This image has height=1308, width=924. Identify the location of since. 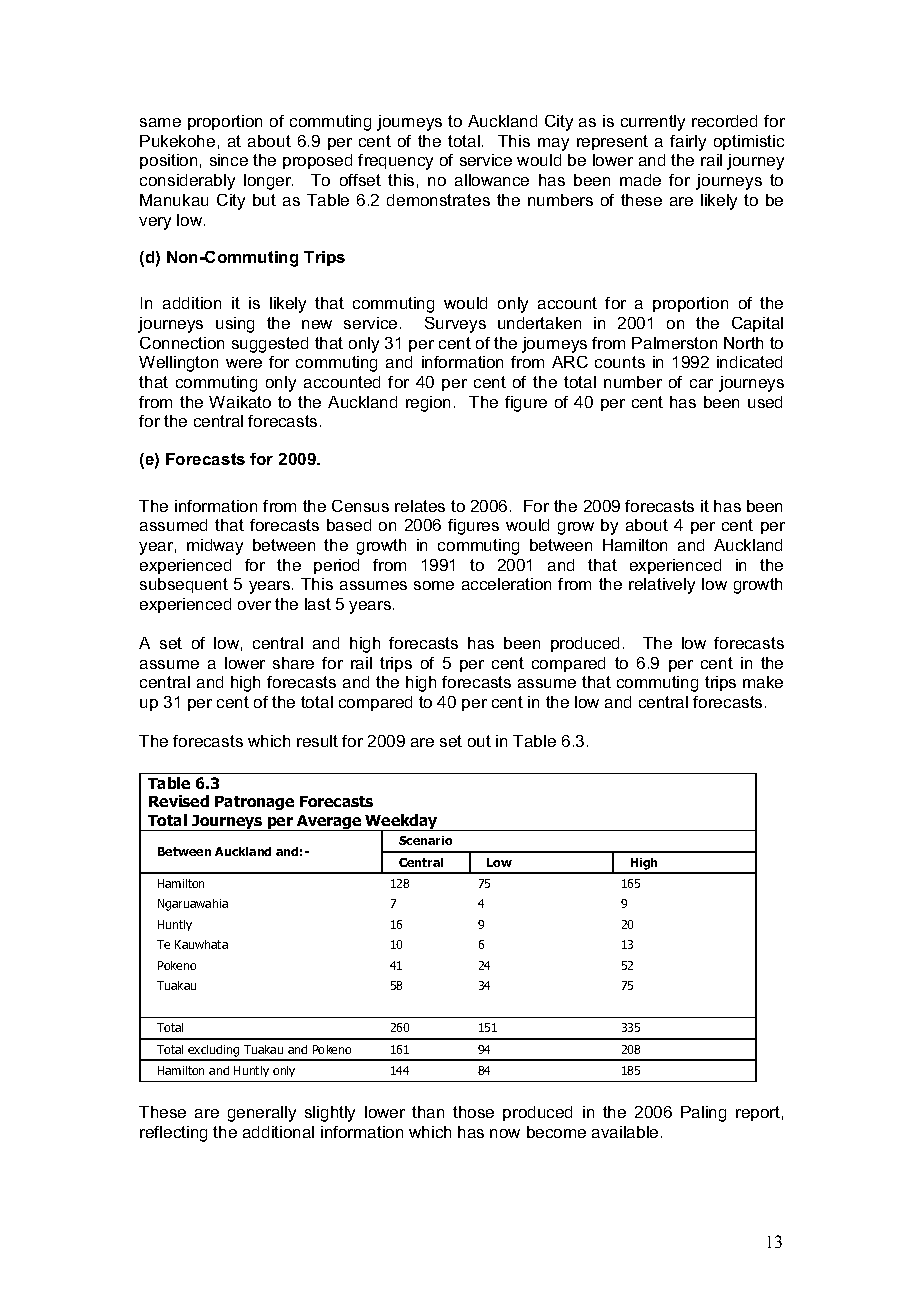
(229, 160).
